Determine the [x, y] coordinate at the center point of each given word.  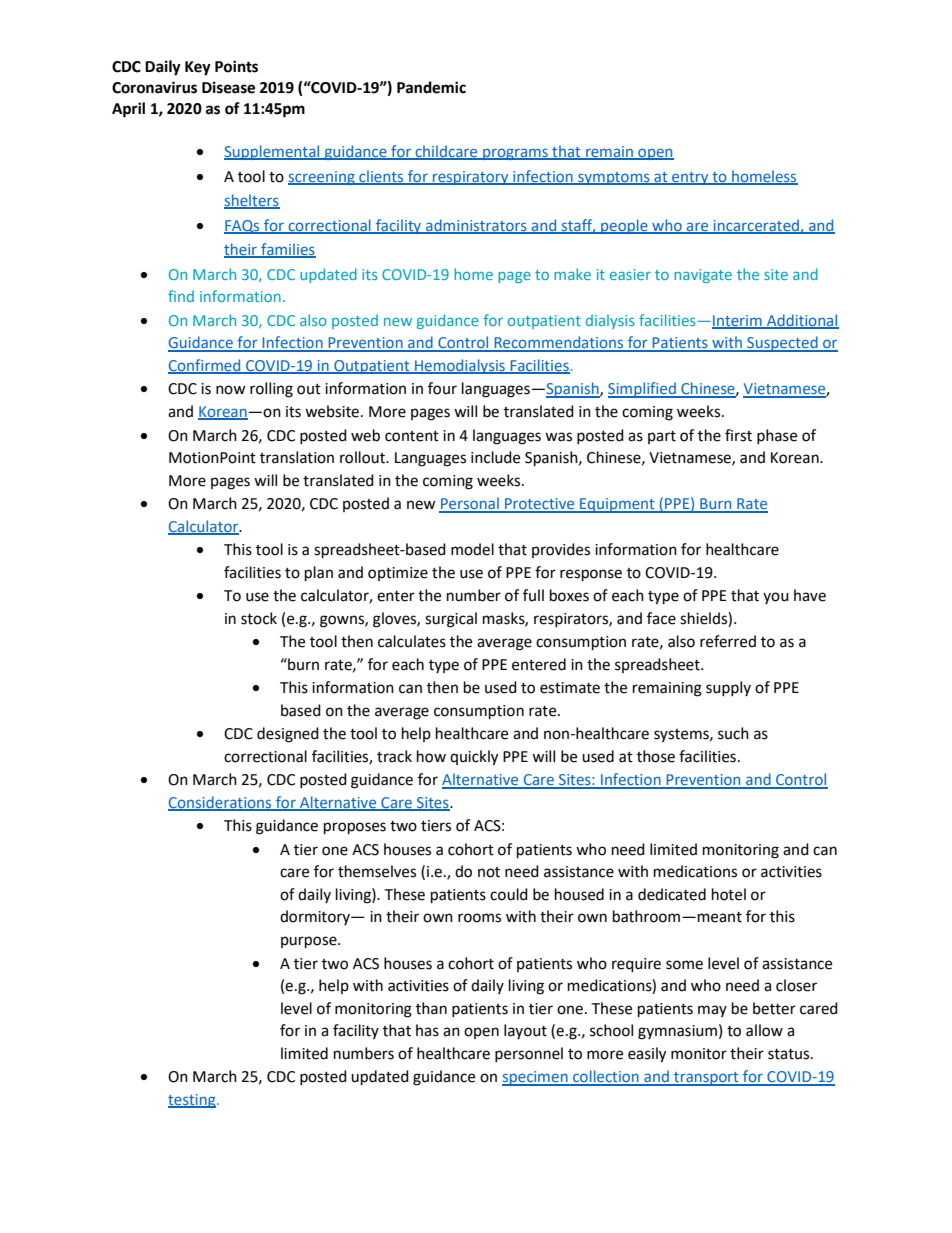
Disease [228, 87]
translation [297, 457]
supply [728, 688]
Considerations [221, 803]
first [738, 435]
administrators [476, 226]
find [181, 296]
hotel [729, 894]
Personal [470, 504]
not [489, 872]
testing [193, 1101]
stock [259, 618]
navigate [703, 276]
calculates [412, 641]
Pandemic [431, 87]
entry [690, 178]
